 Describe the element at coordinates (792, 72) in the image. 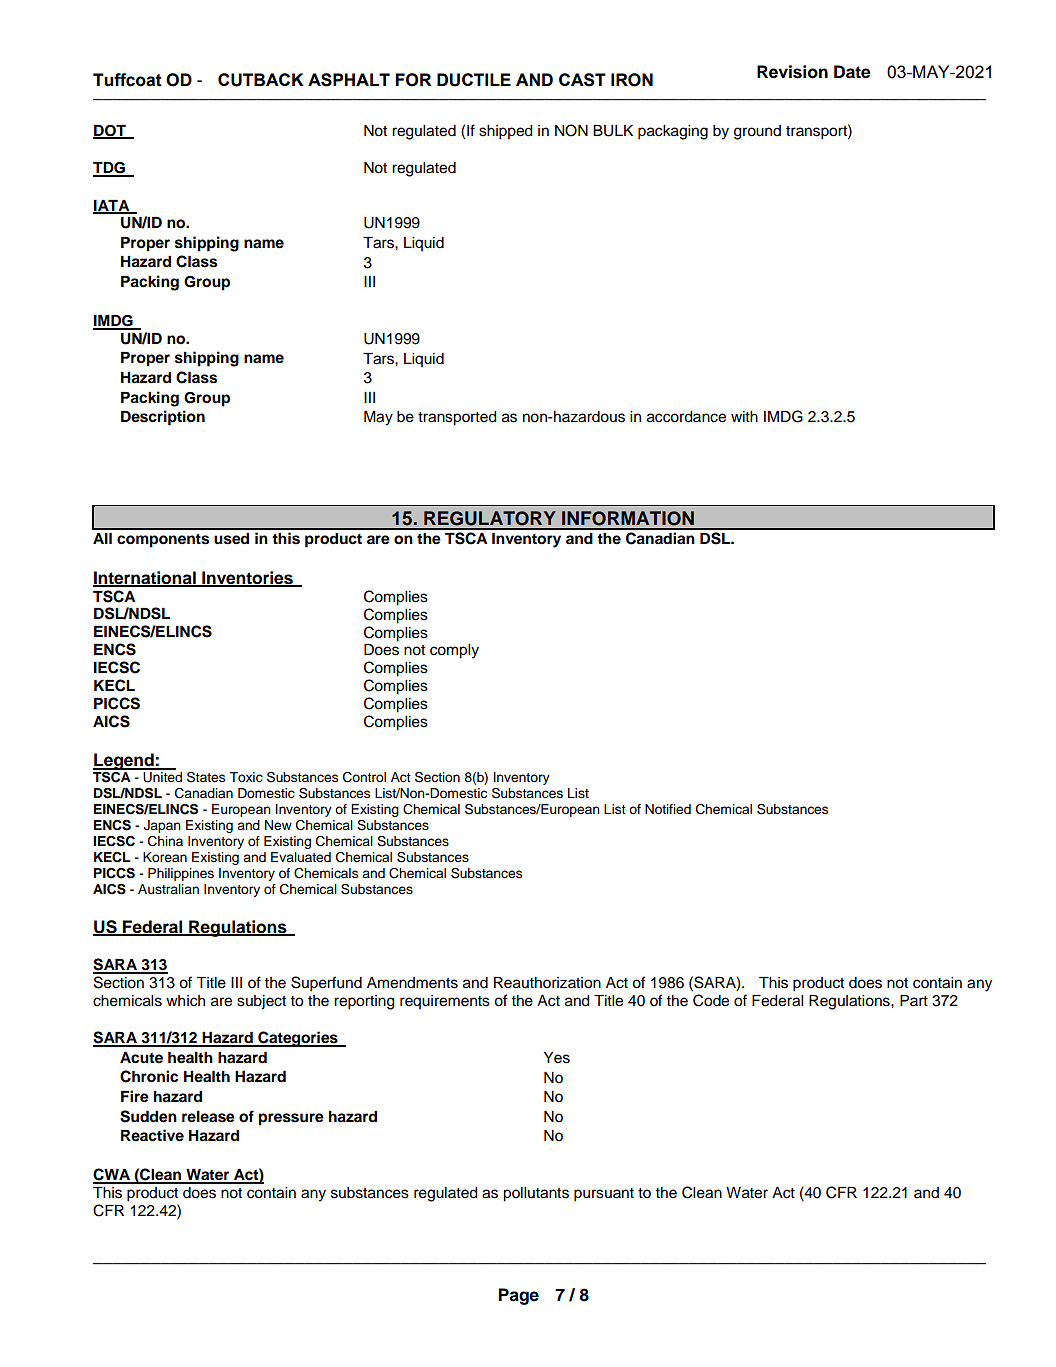

I see `Revision` at that location.
